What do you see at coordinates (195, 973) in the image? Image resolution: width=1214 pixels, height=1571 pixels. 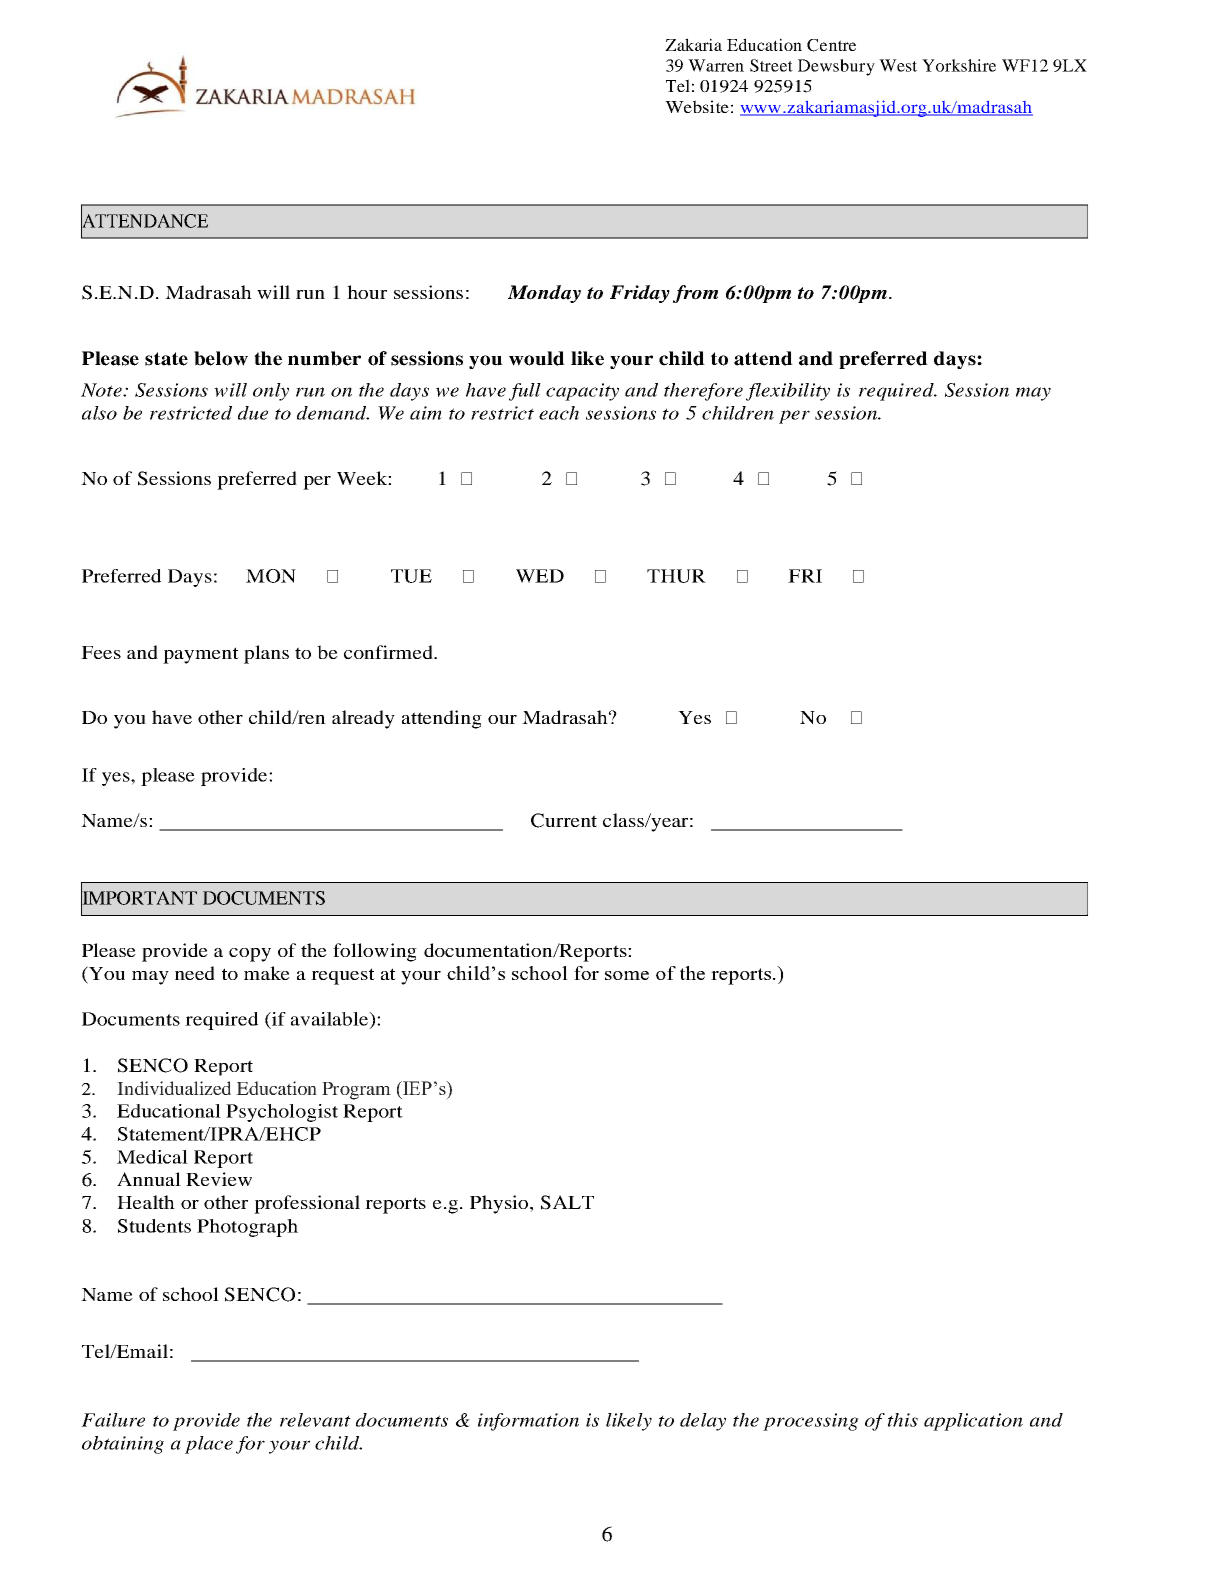 I see `need` at bounding box center [195, 973].
